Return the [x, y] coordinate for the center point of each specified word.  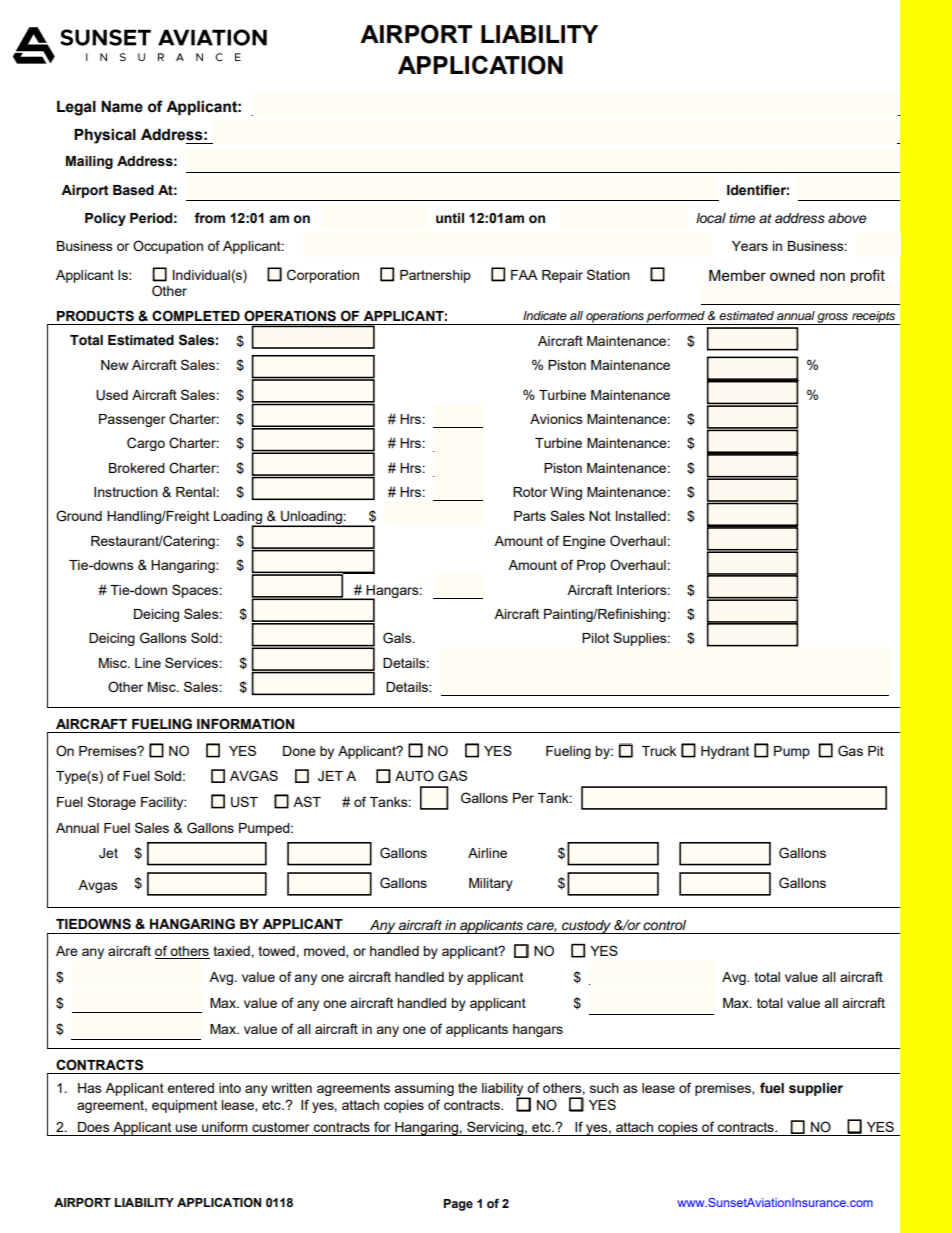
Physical [105, 136]
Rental [195, 492]
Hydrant [725, 752]
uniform [225, 1126]
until [450, 218]
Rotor [530, 492]
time [742, 218]
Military [491, 884]
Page [458, 1205]
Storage [111, 803]
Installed [641, 516]
